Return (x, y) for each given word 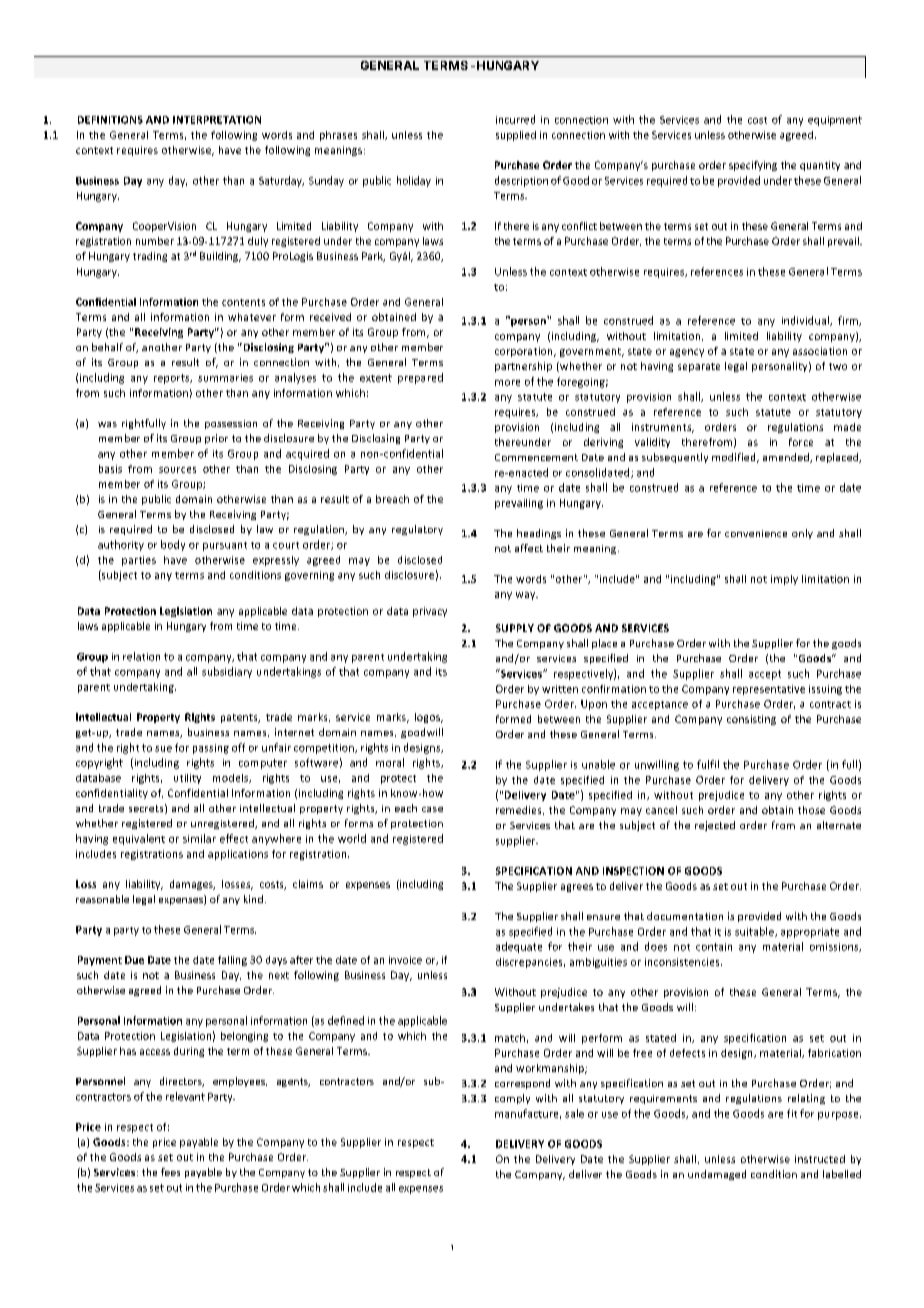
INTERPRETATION (217, 120)
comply (512, 1099)
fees (170, 1172)
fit (792, 1113)
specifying (753, 166)
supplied (516, 136)
